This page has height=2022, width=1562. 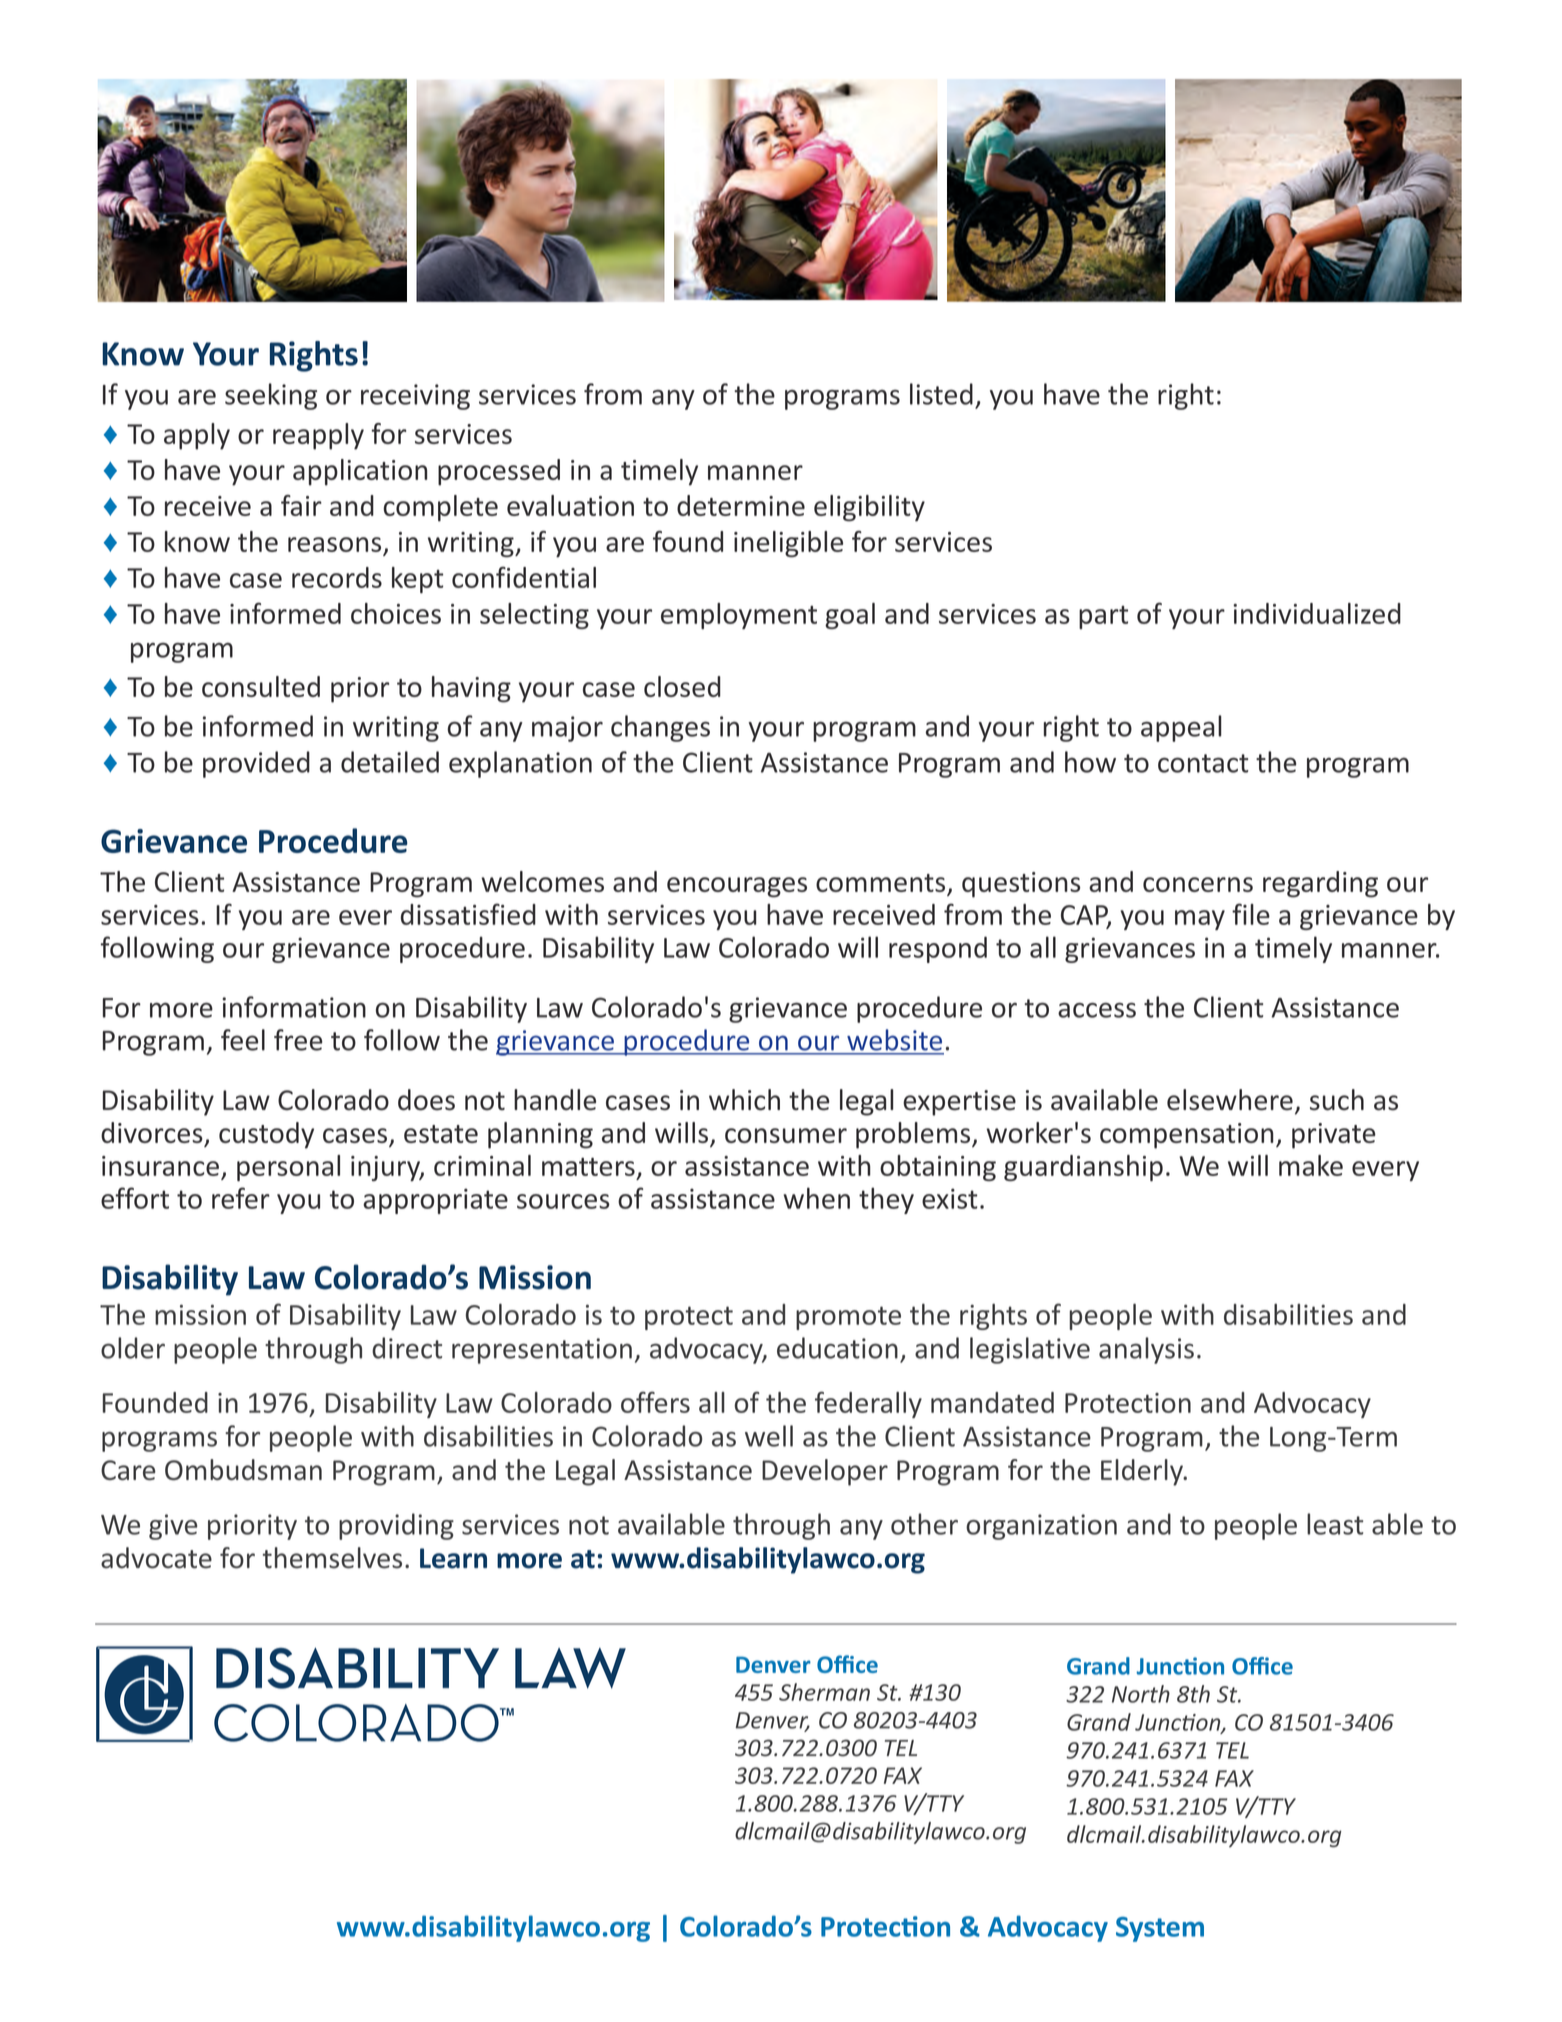 I want to click on seeking, so click(x=271, y=396).
